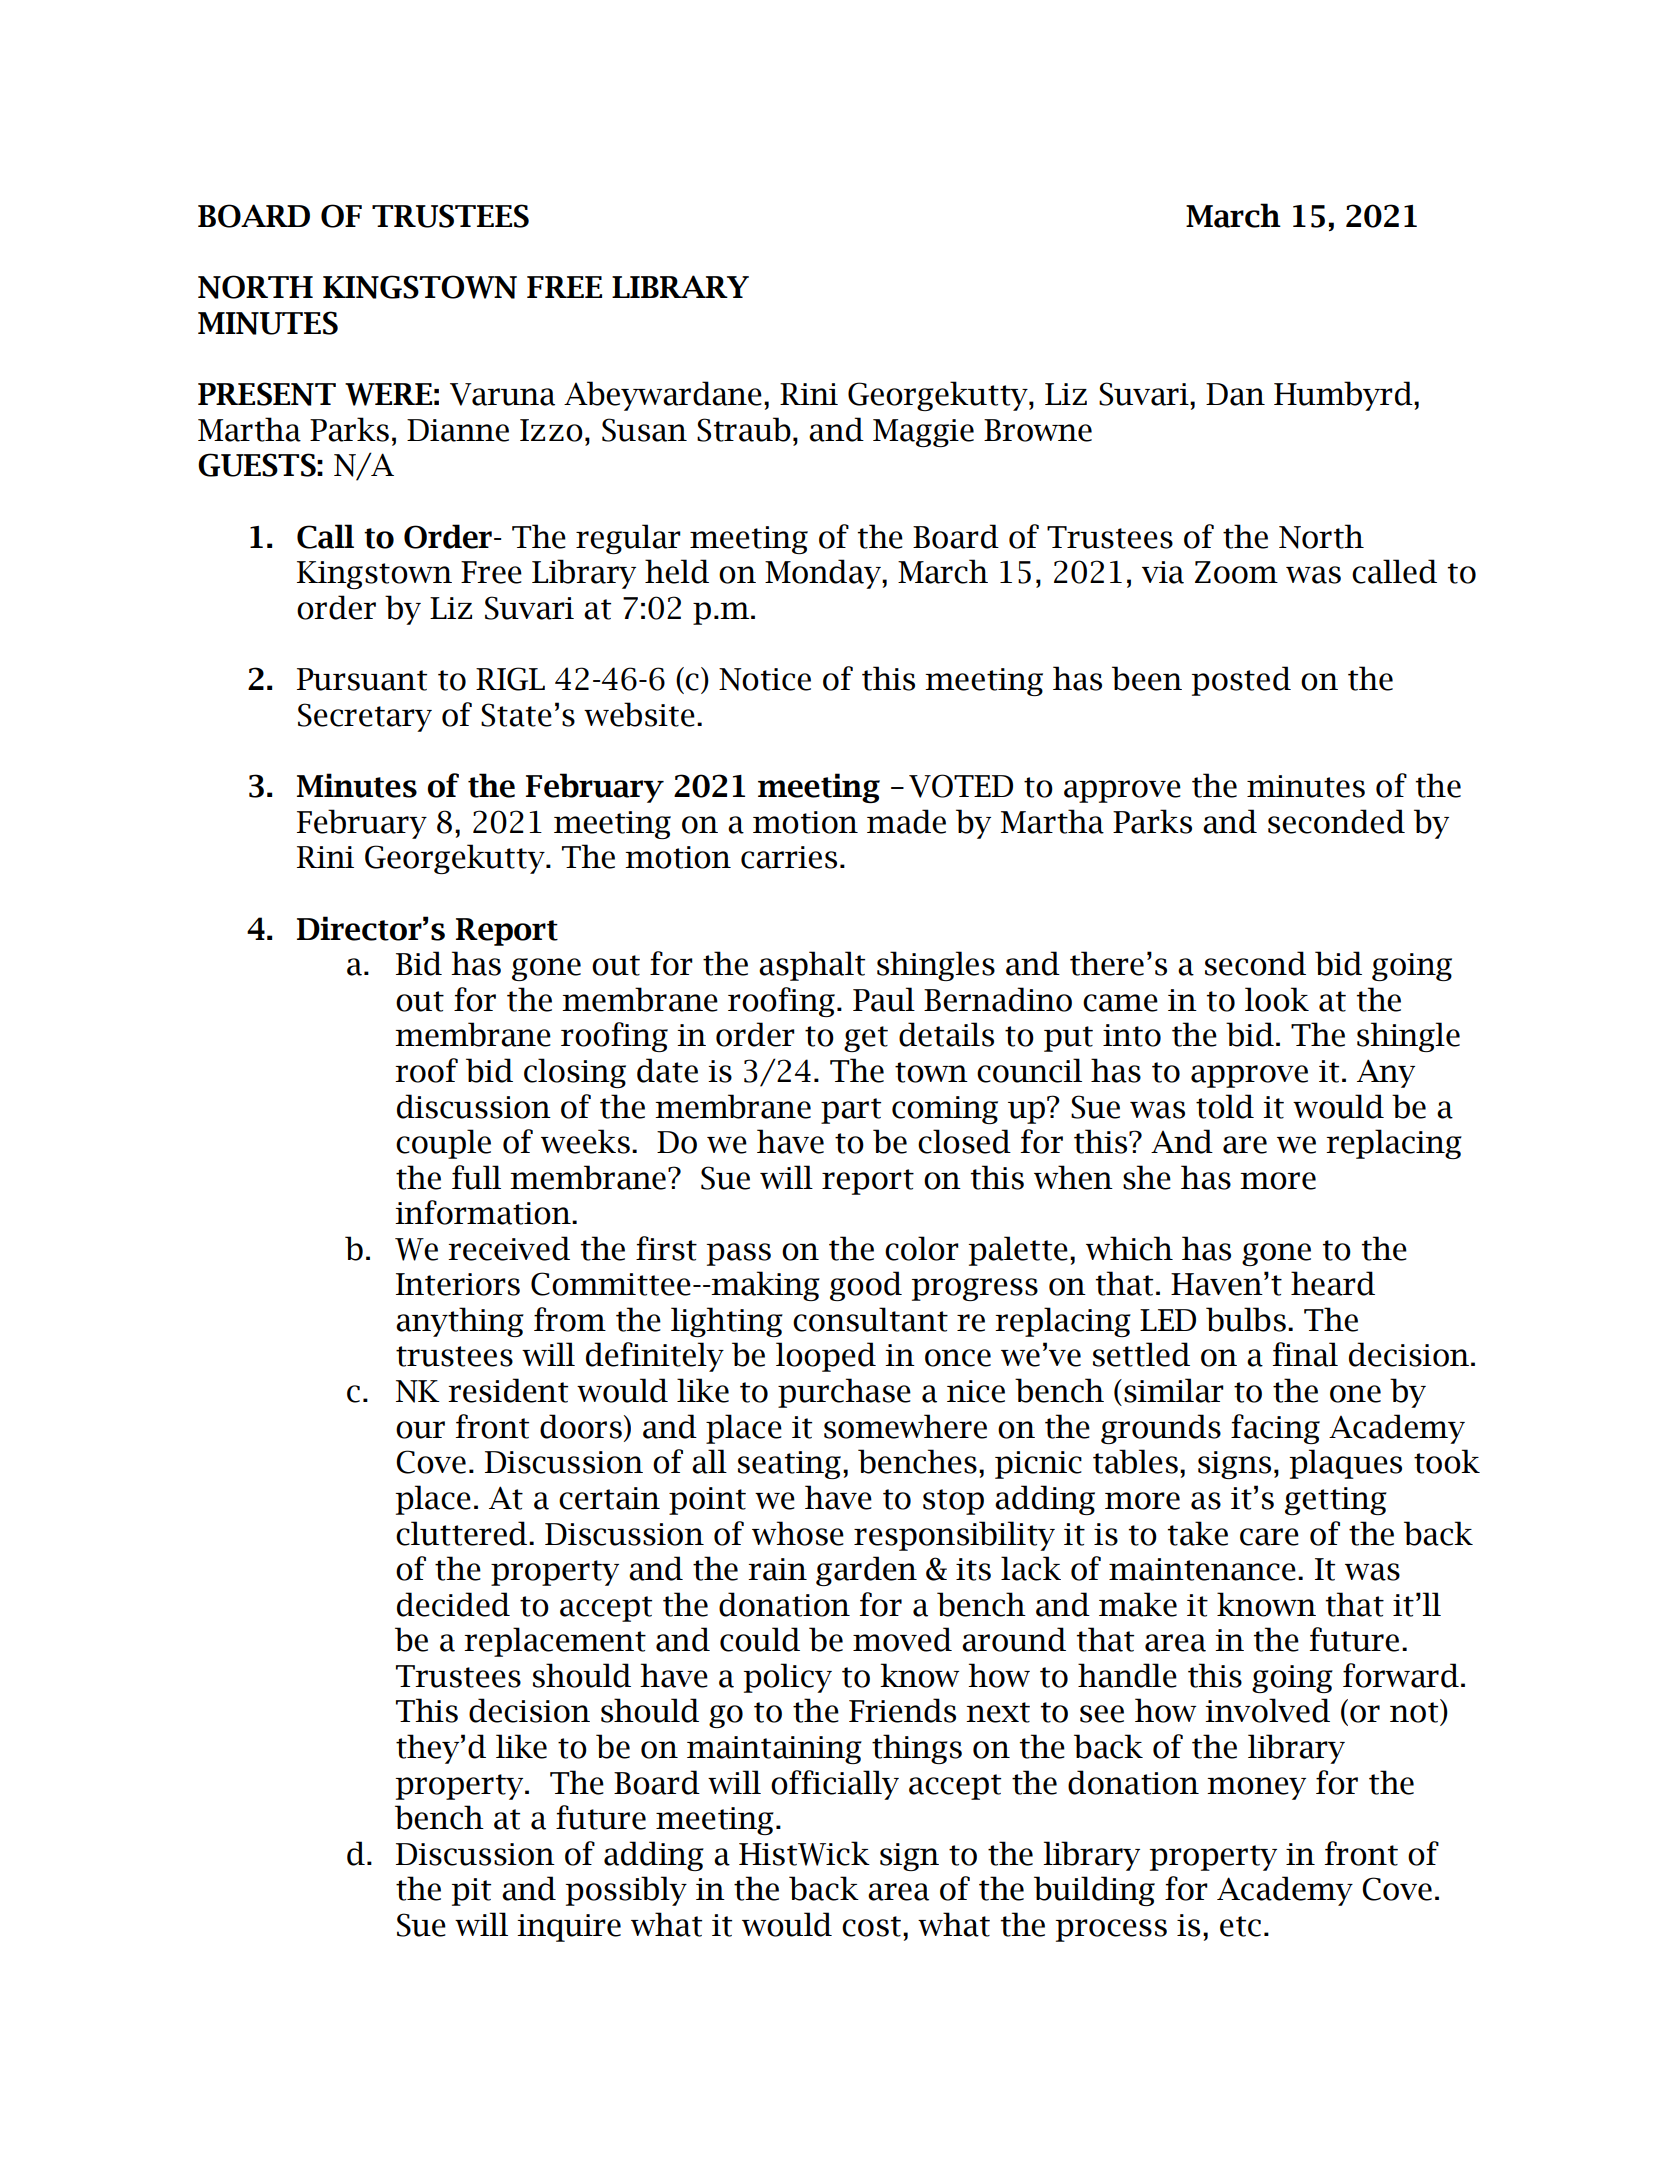  Describe the element at coordinates (923, 433) in the screenshot. I see `Maggie` at that location.
